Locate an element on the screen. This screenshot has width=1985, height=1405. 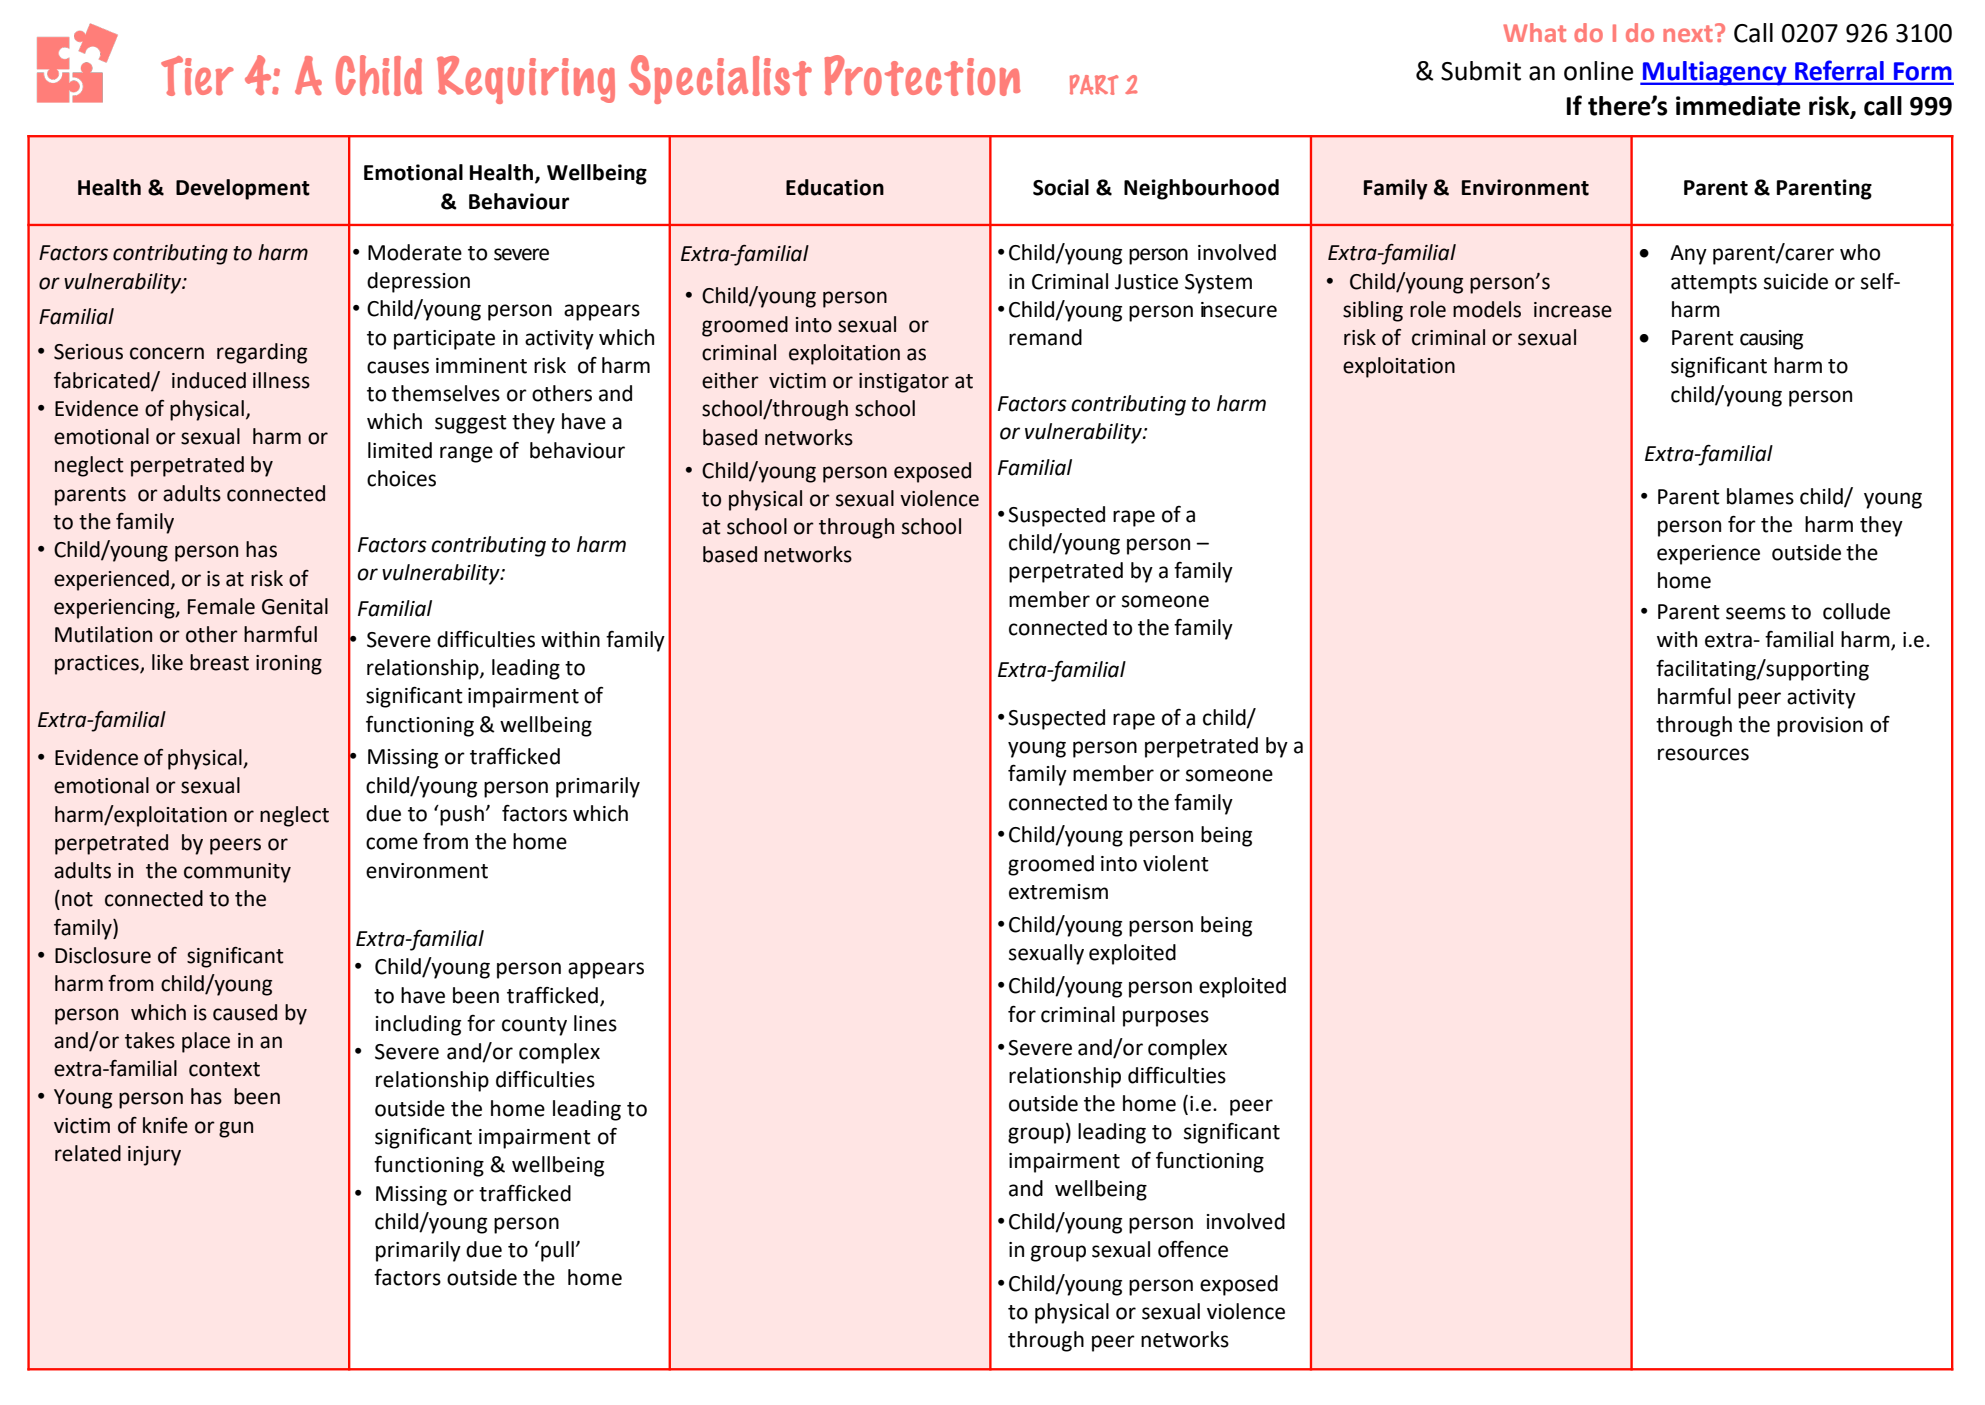
remand is located at coordinates (1045, 337).
